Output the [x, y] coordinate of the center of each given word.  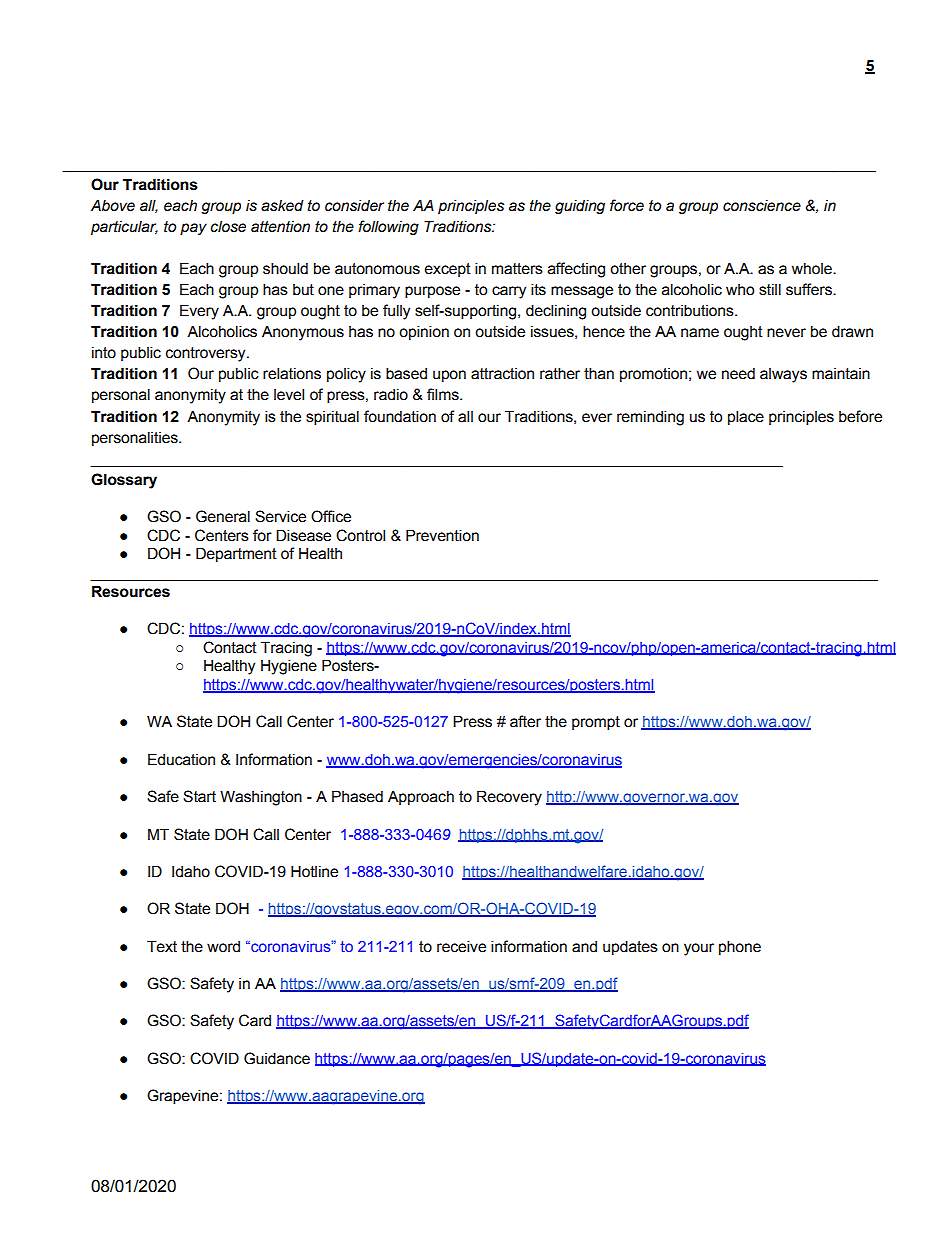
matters [517, 269]
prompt [596, 723]
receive [461, 946]
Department [236, 554]
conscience [762, 206]
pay [193, 229]
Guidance [277, 1058]
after [525, 721]
